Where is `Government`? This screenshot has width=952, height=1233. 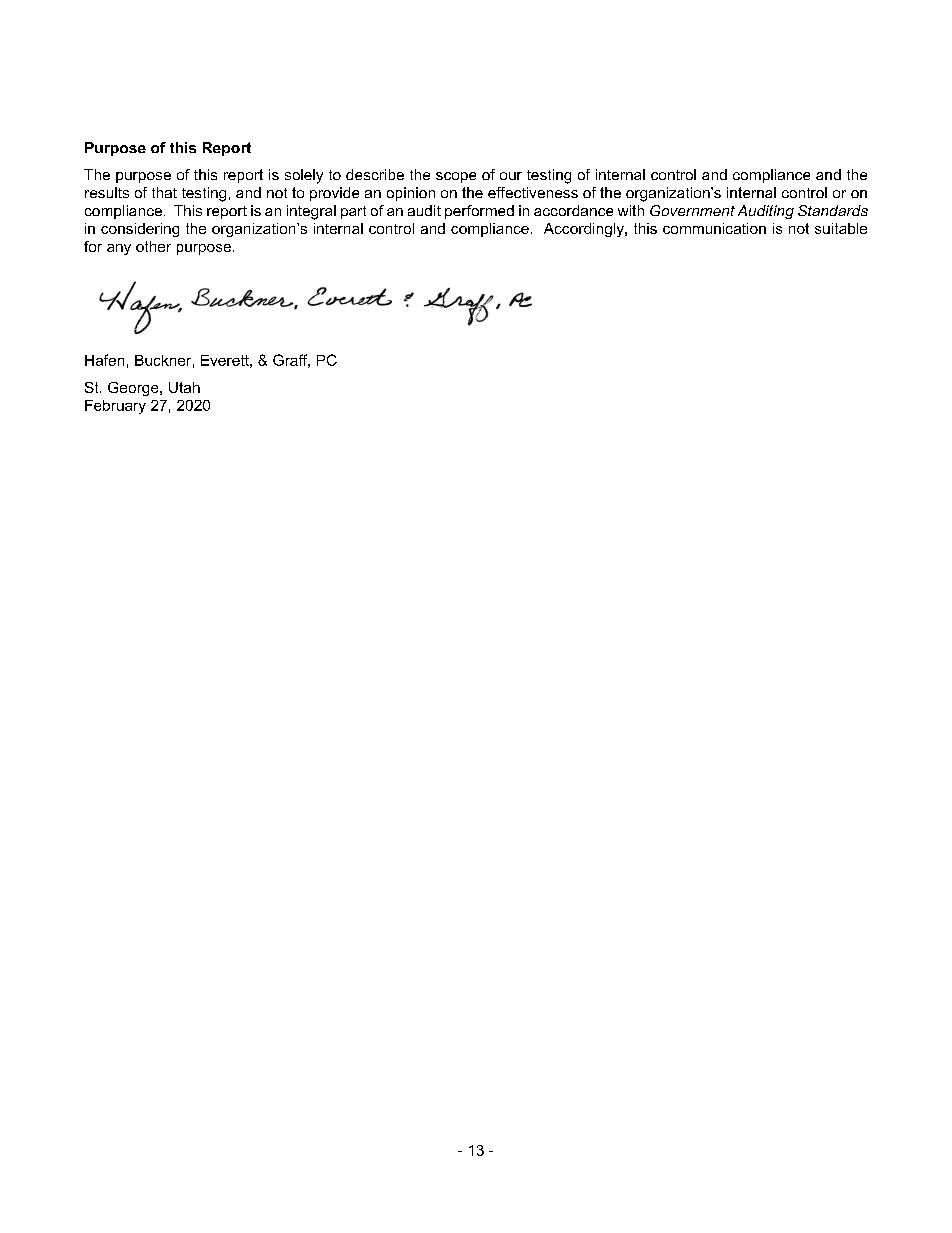 Government is located at coordinates (692, 210).
